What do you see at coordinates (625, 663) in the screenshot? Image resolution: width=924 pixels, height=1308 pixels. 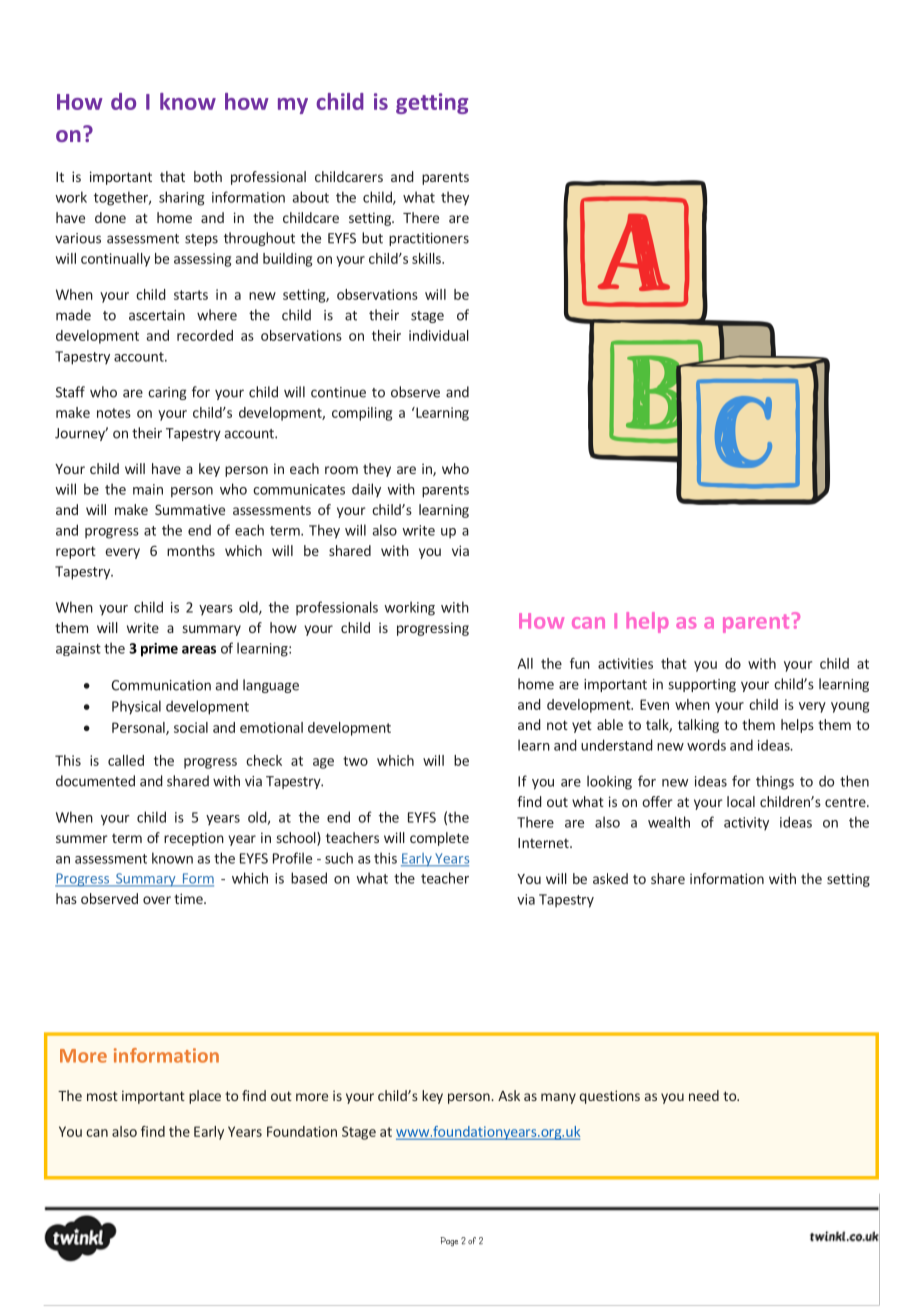 I see `activities` at bounding box center [625, 663].
